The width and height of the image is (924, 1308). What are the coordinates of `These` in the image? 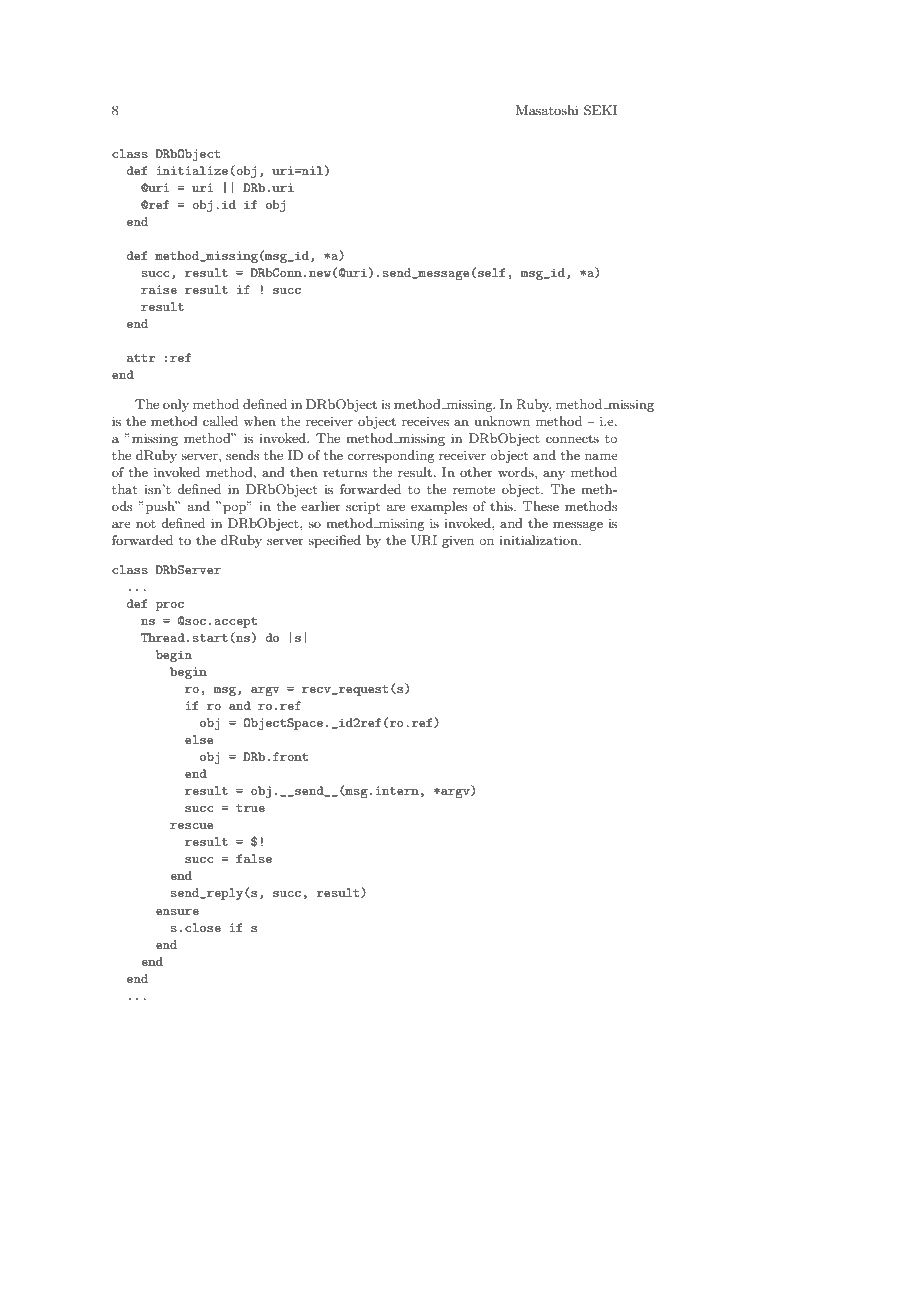 It's located at (541, 506).
